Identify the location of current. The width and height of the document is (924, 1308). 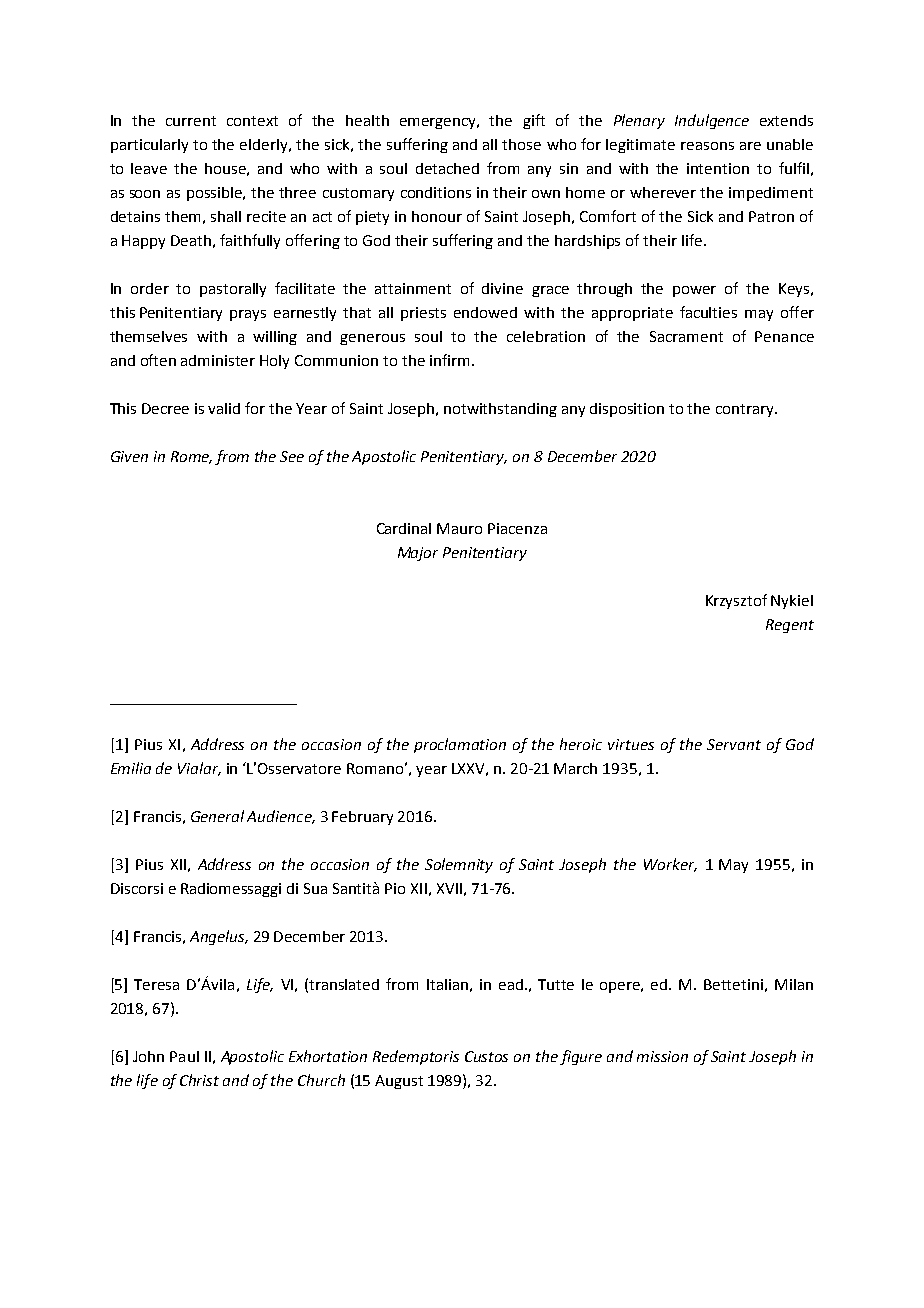
(191, 121).
